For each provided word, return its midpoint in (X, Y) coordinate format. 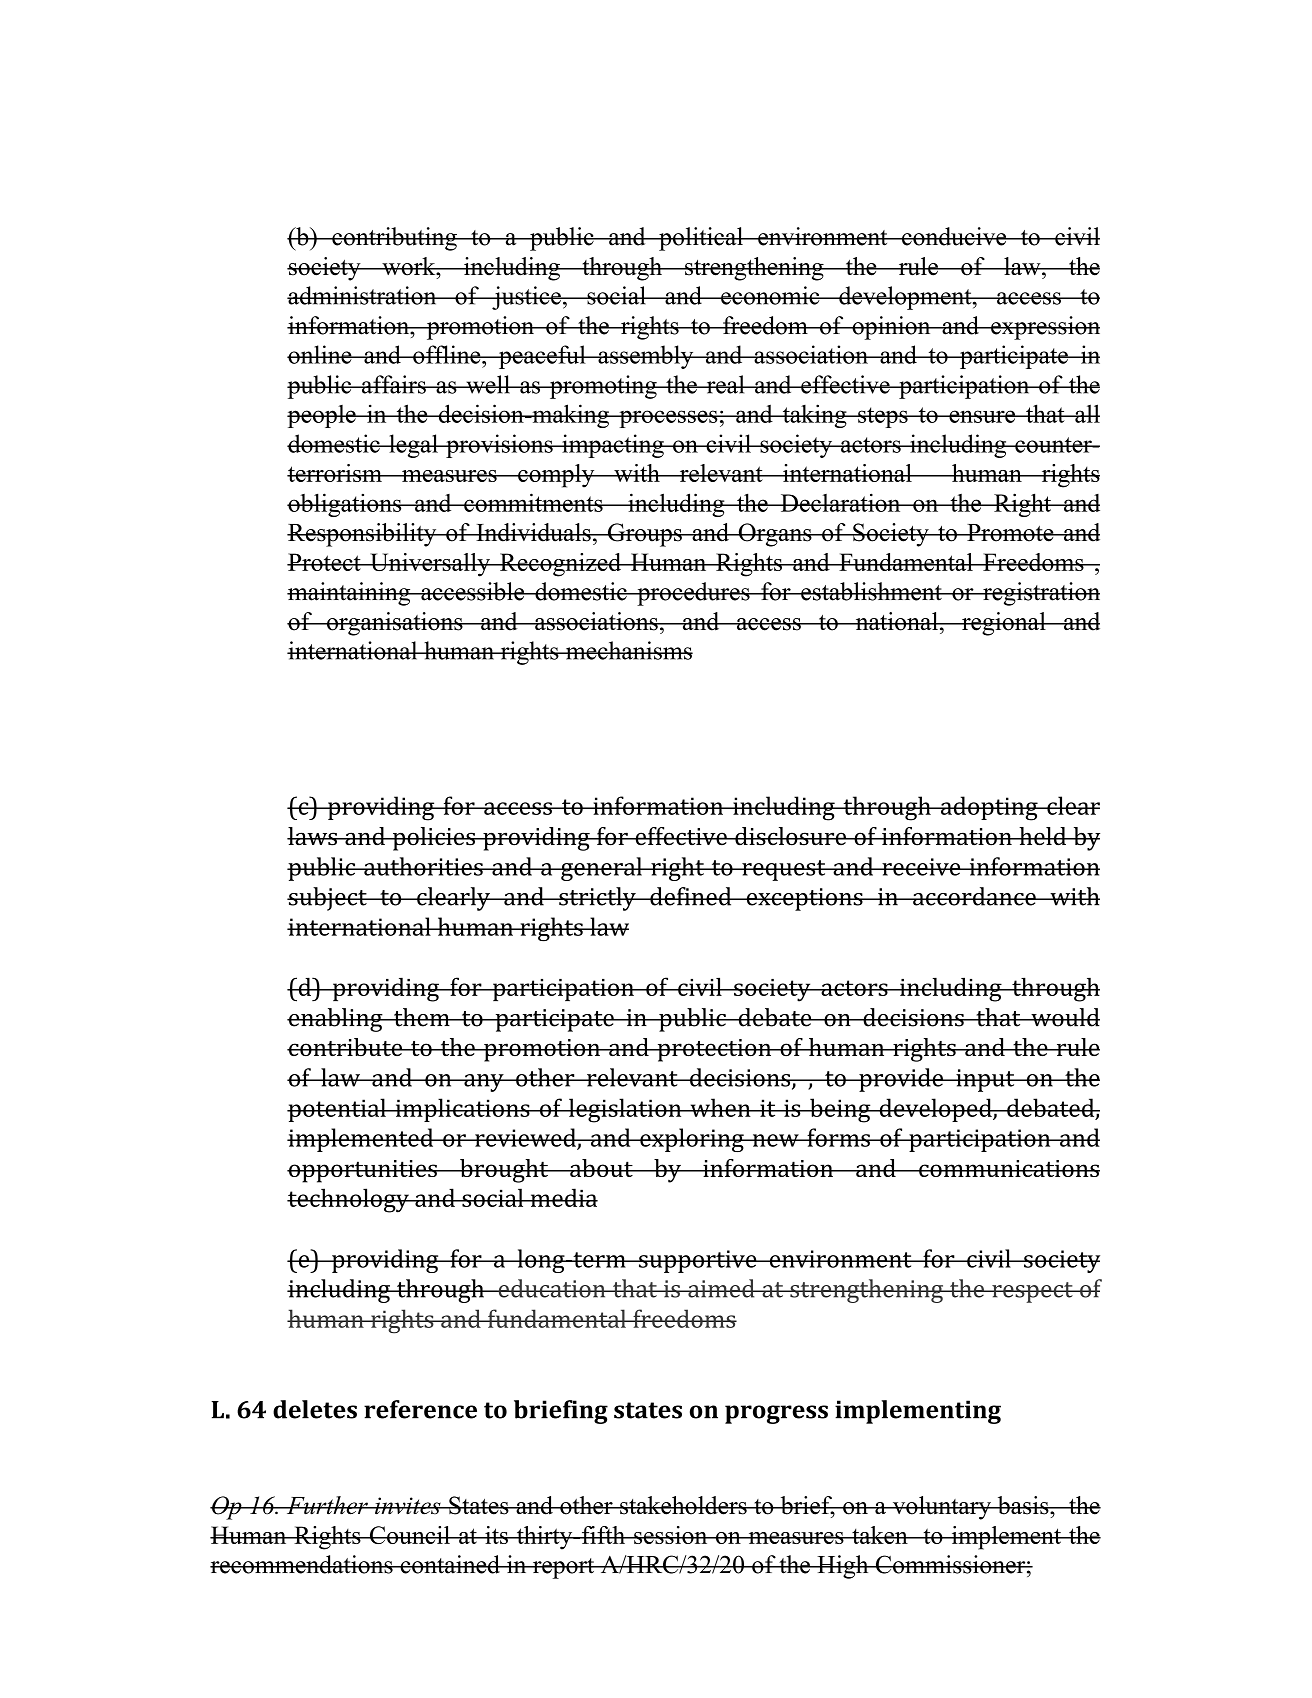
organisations (395, 624)
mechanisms (628, 650)
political (701, 239)
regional (1004, 624)
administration (363, 295)
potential (337, 1110)
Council (409, 1535)
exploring (692, 1140)
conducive (954, 236)
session (671, 1535)
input (985, 1080)
